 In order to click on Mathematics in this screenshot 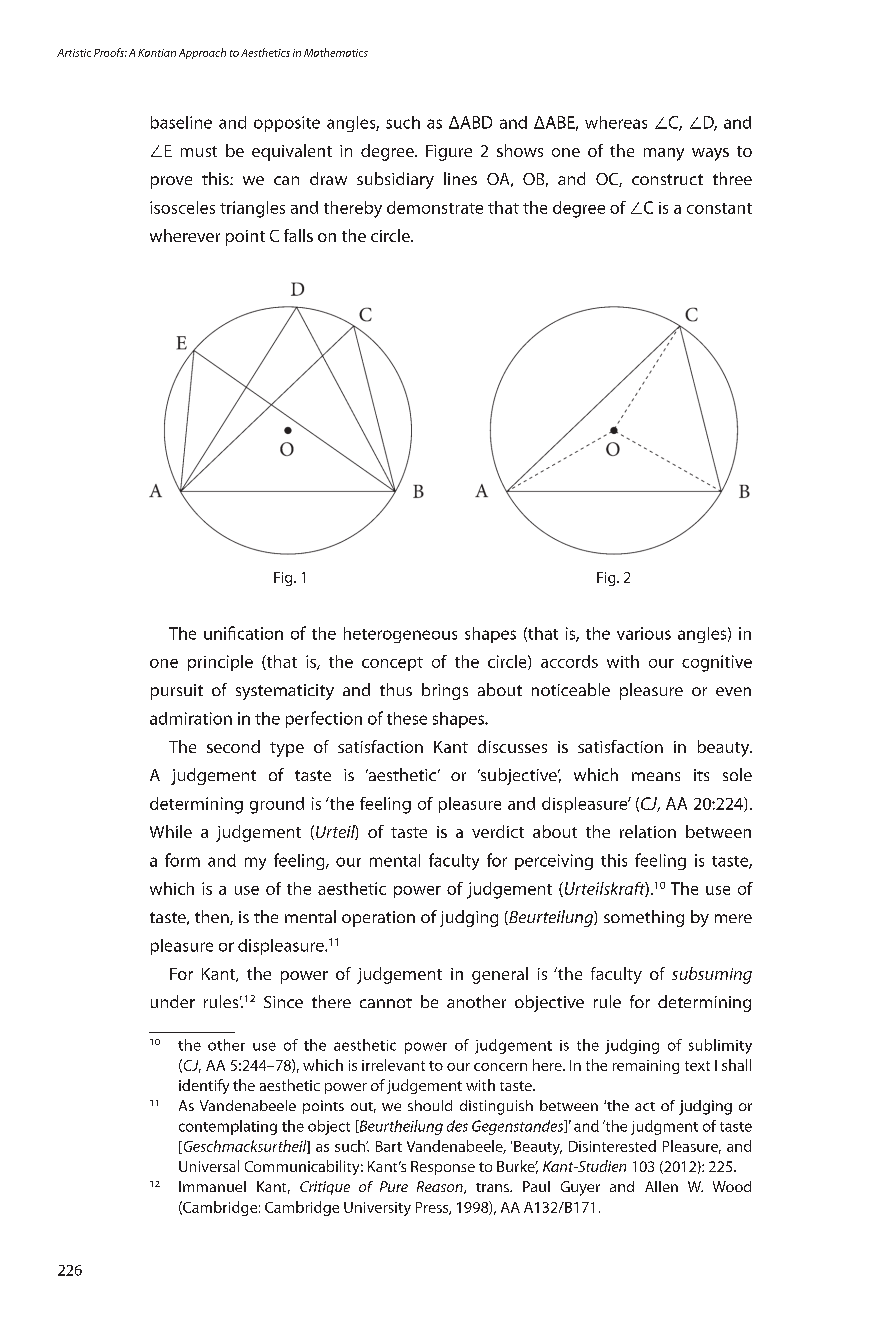, I will do `click(336, 52)`.
